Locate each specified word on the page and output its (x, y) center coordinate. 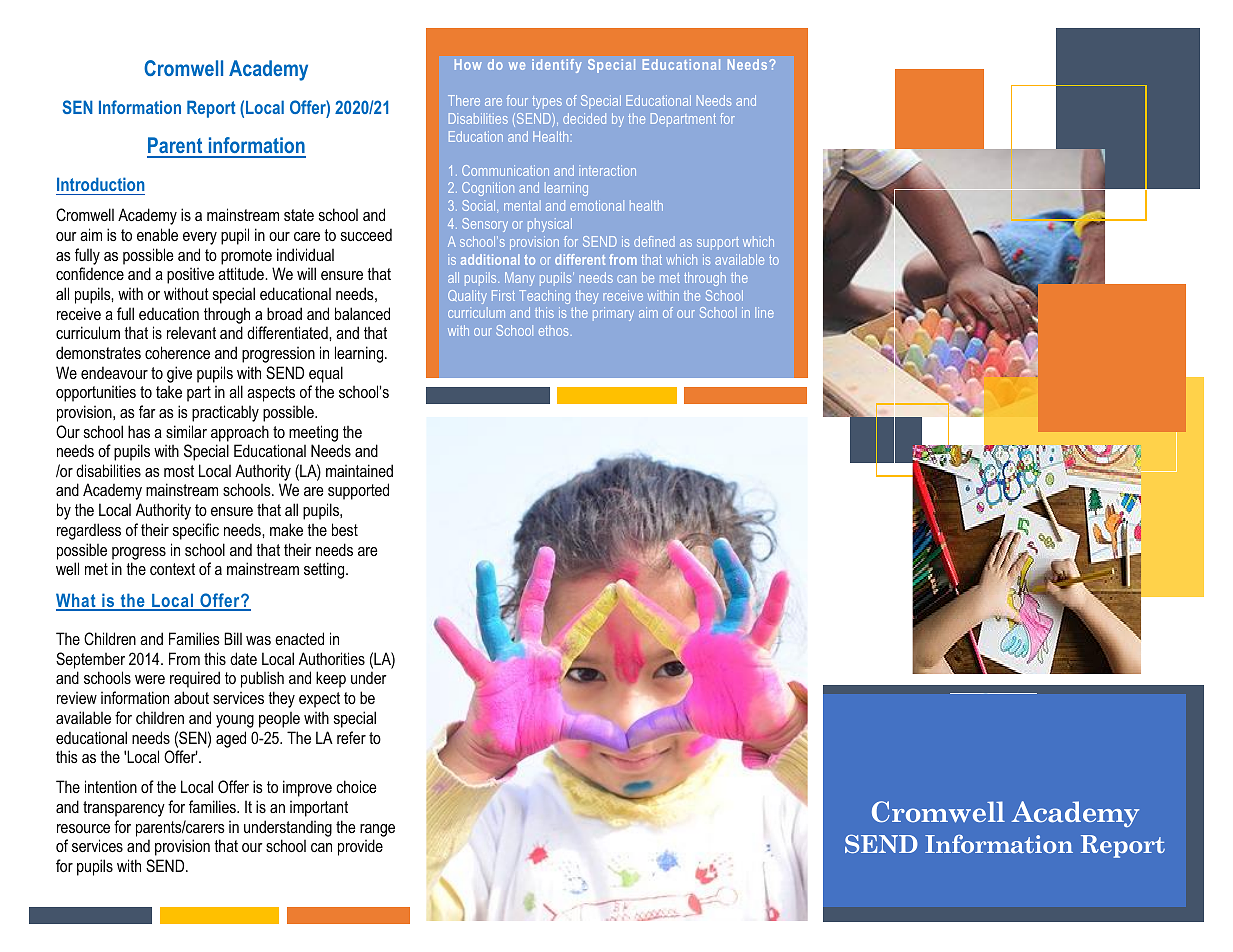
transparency (124, 809)
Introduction (101, 184)
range (377, 830)
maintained (359, 470)
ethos (553, 330)
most (179, 471)
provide (360, 847)
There (464, 100)
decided (584, 118)
